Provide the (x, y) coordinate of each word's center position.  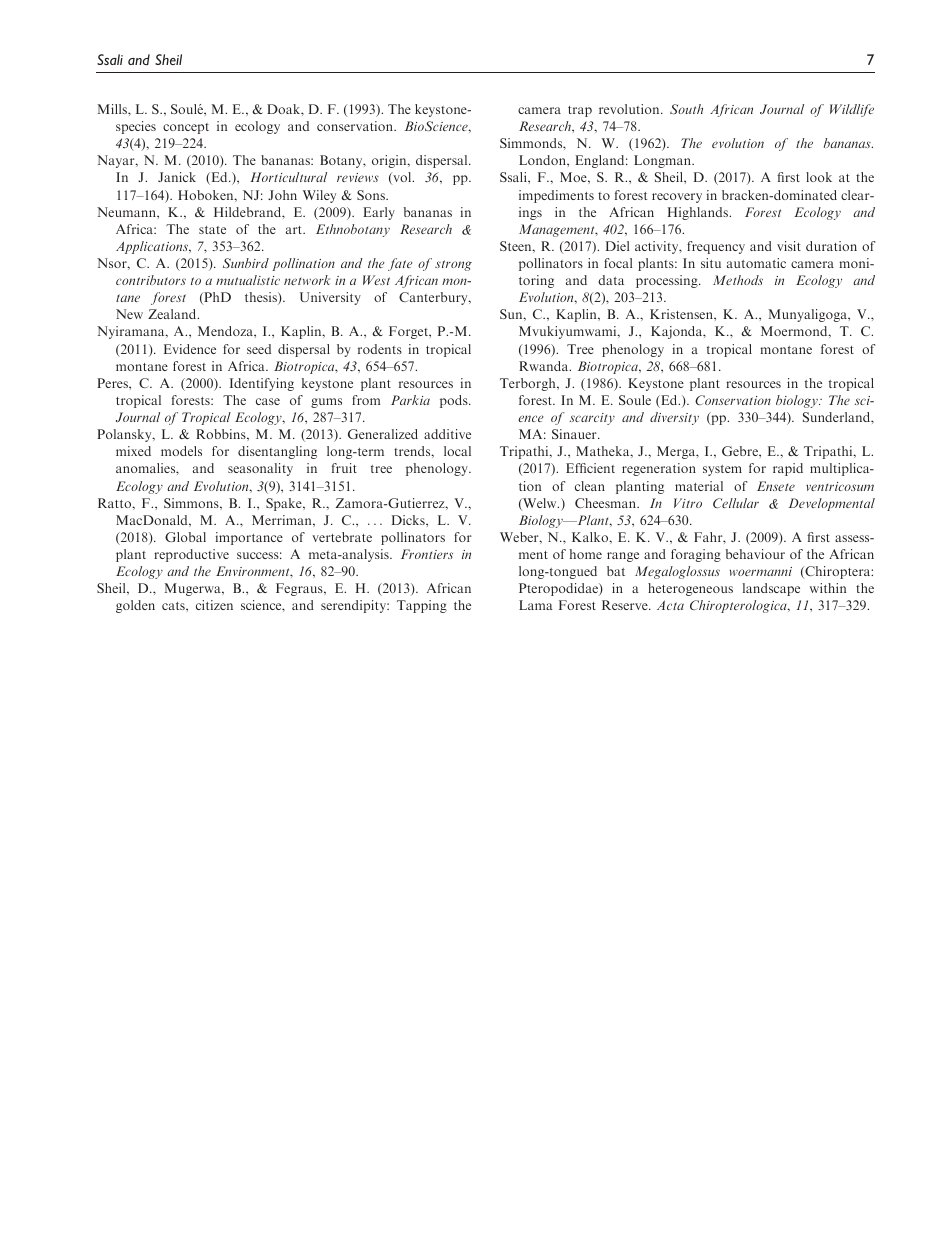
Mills (113, 109)
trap (580, 111)
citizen (214, 605)
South (686, 109)
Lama (536, 605)
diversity (674, 418)
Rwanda (545, 366)
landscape (771, 589)
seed (259, 349)
